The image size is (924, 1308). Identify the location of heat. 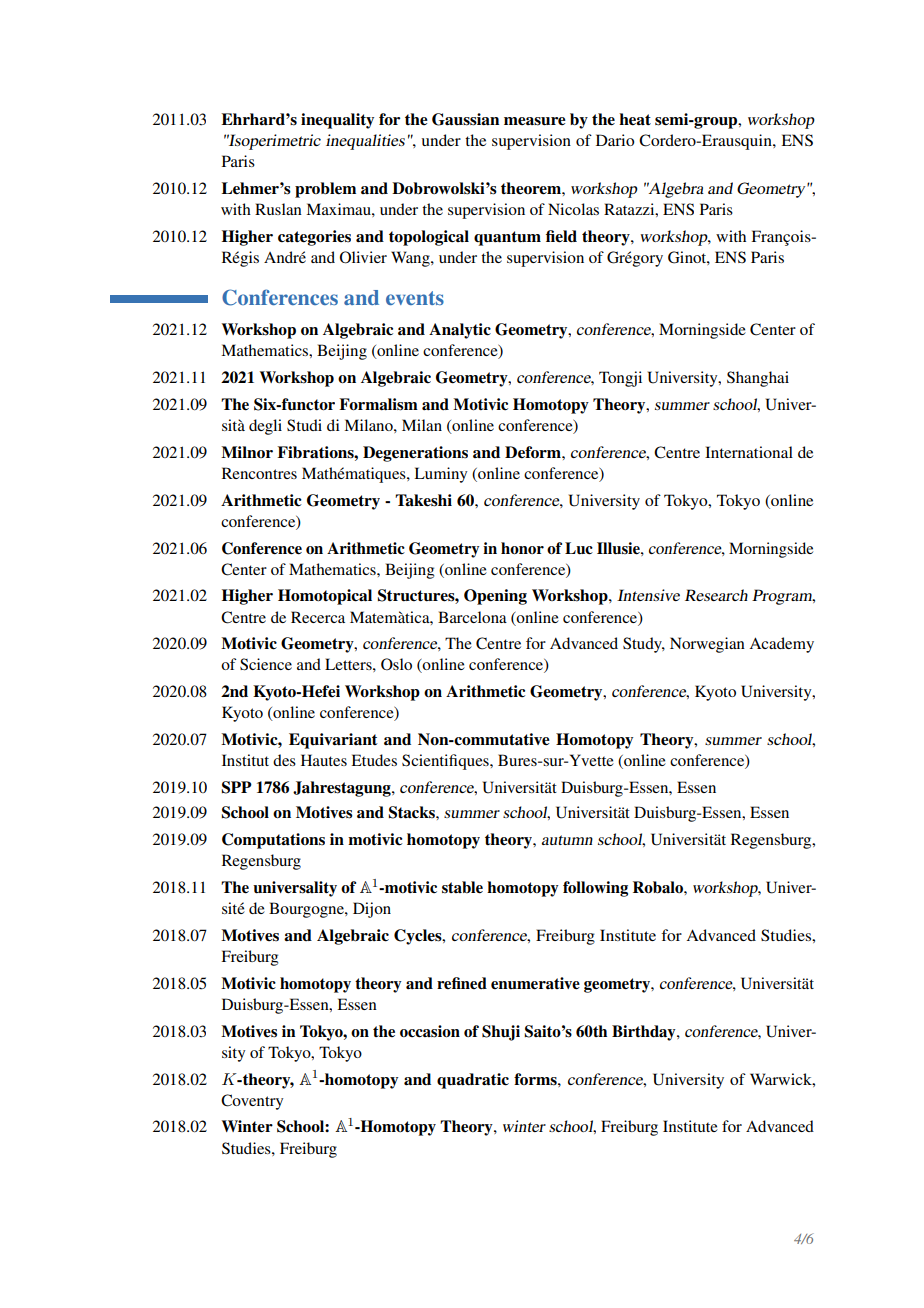
(635, 119).
